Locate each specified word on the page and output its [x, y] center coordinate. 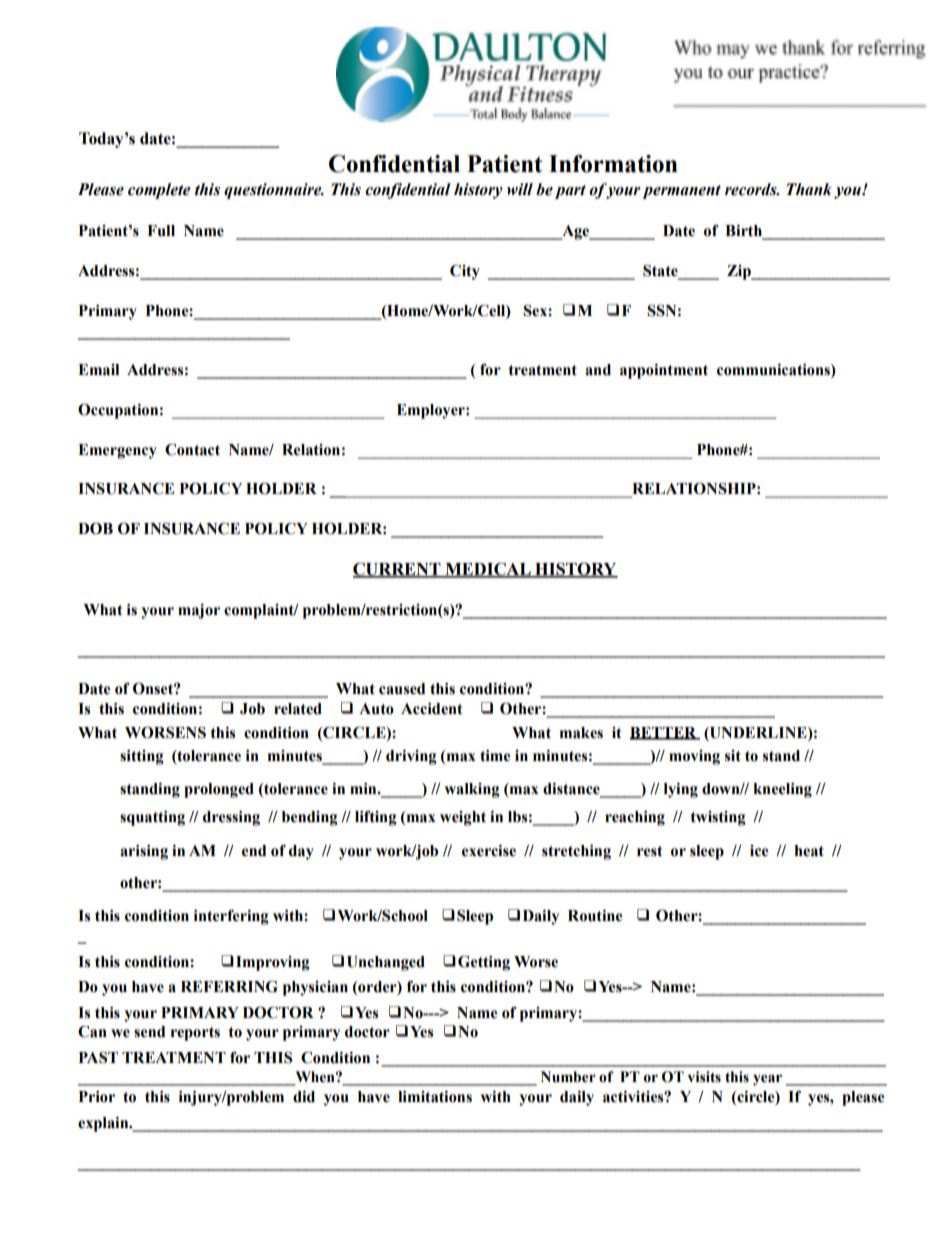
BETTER [664, 733]
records [752, 189]
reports [195, 1034]
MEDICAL [488, 570]
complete [159, 191]
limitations [435, 1097]
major [199, 611]
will [520, 189]
